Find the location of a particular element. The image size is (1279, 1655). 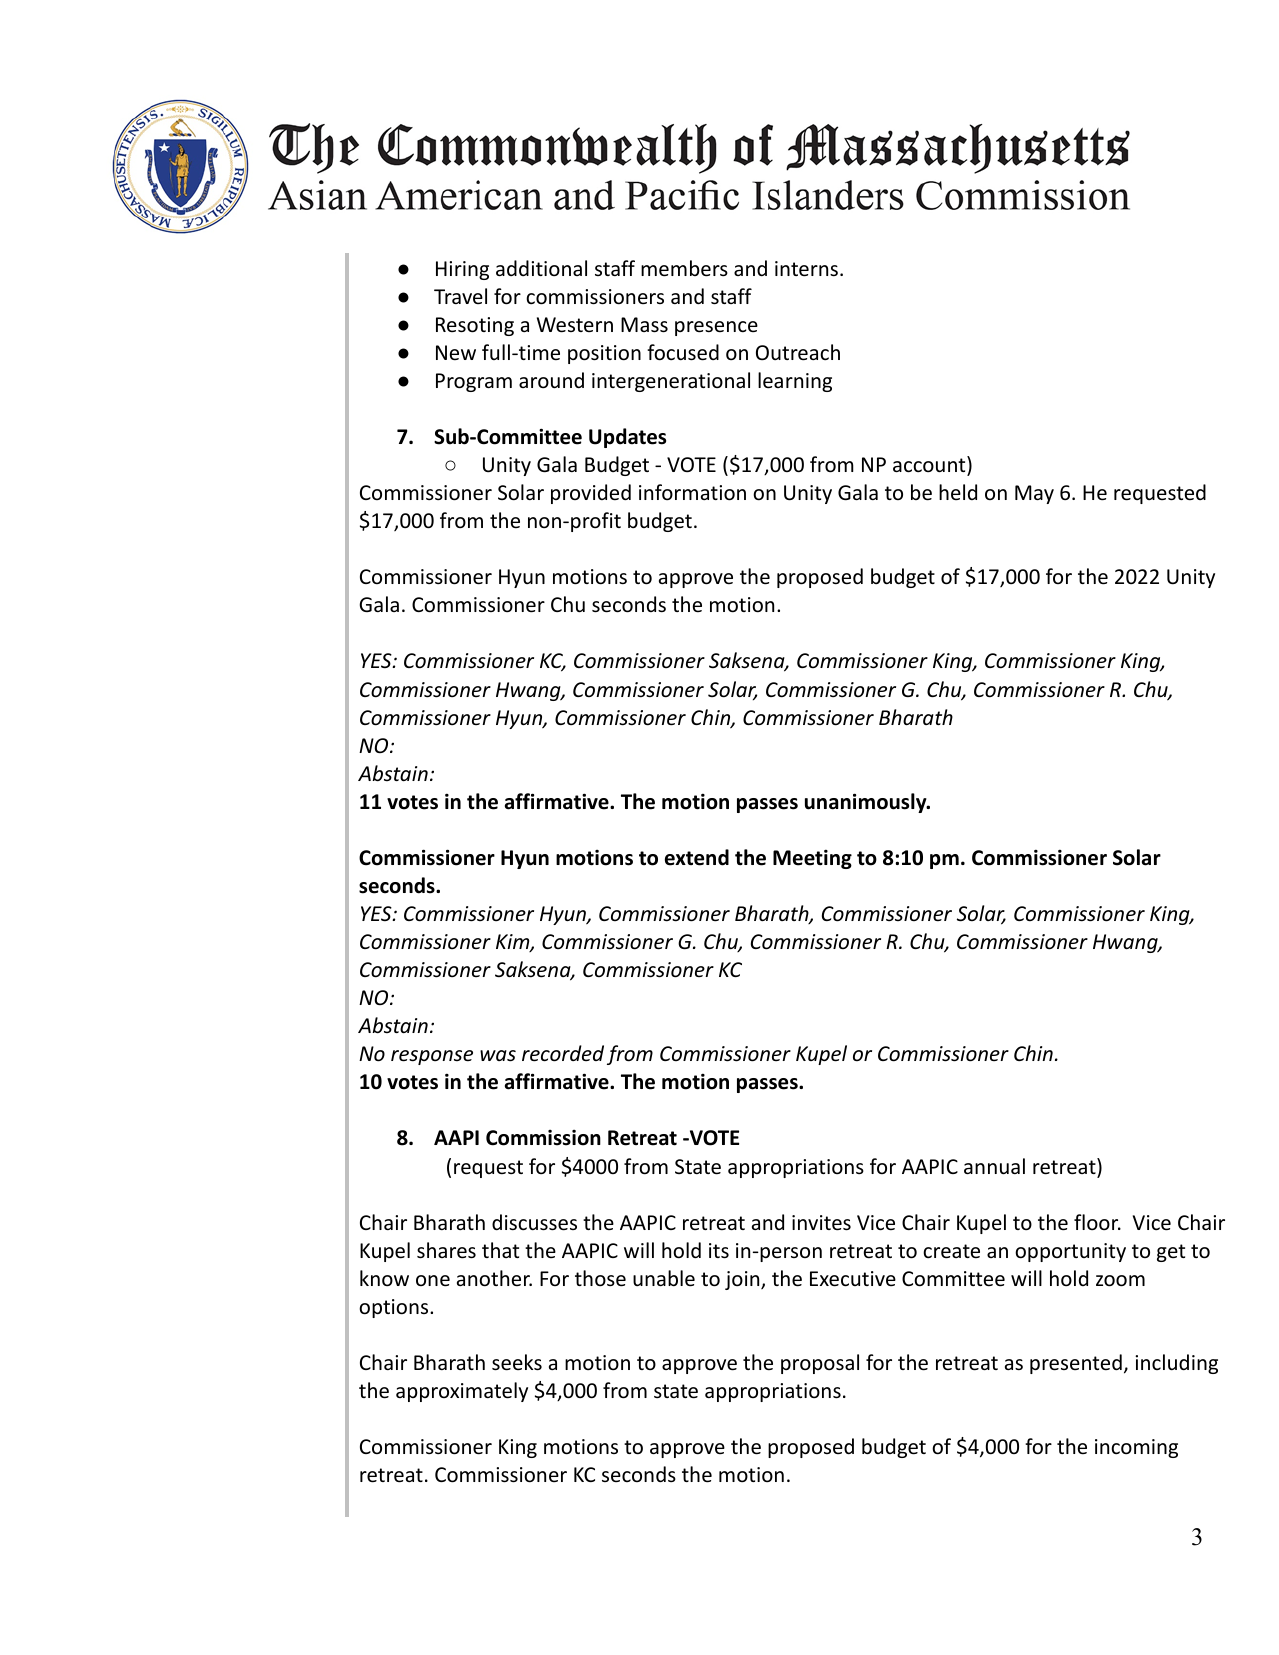

held is located at coordinates (958, 492).
